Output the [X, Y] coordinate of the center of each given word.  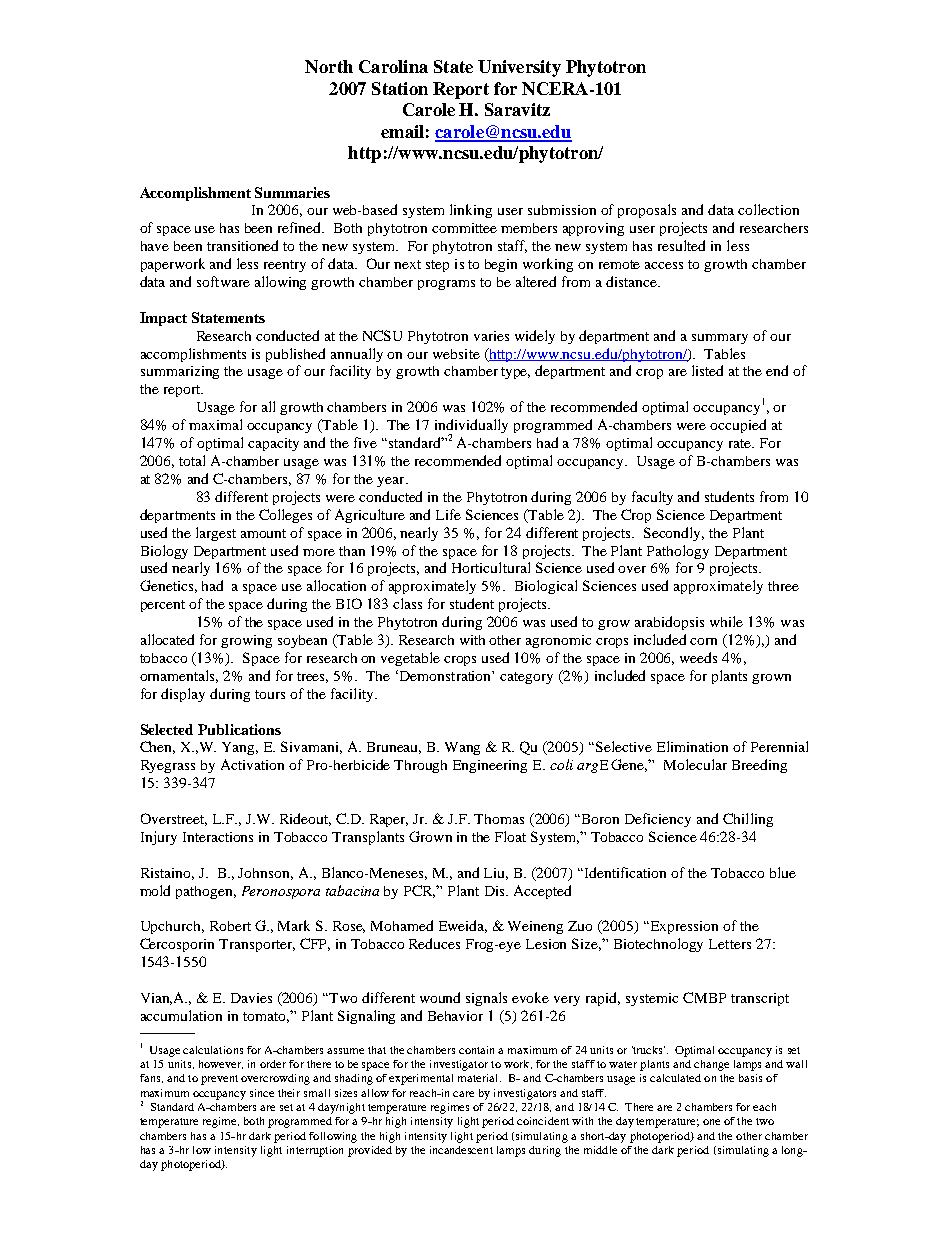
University [519, 68]
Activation [252, 764]
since [262, 1093]
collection [768, 209]
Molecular [695, 764]
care [463, 1094]
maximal [215, 424]
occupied [738, 426]
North [329, 66]
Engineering [490, 766]
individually [471, 427]
